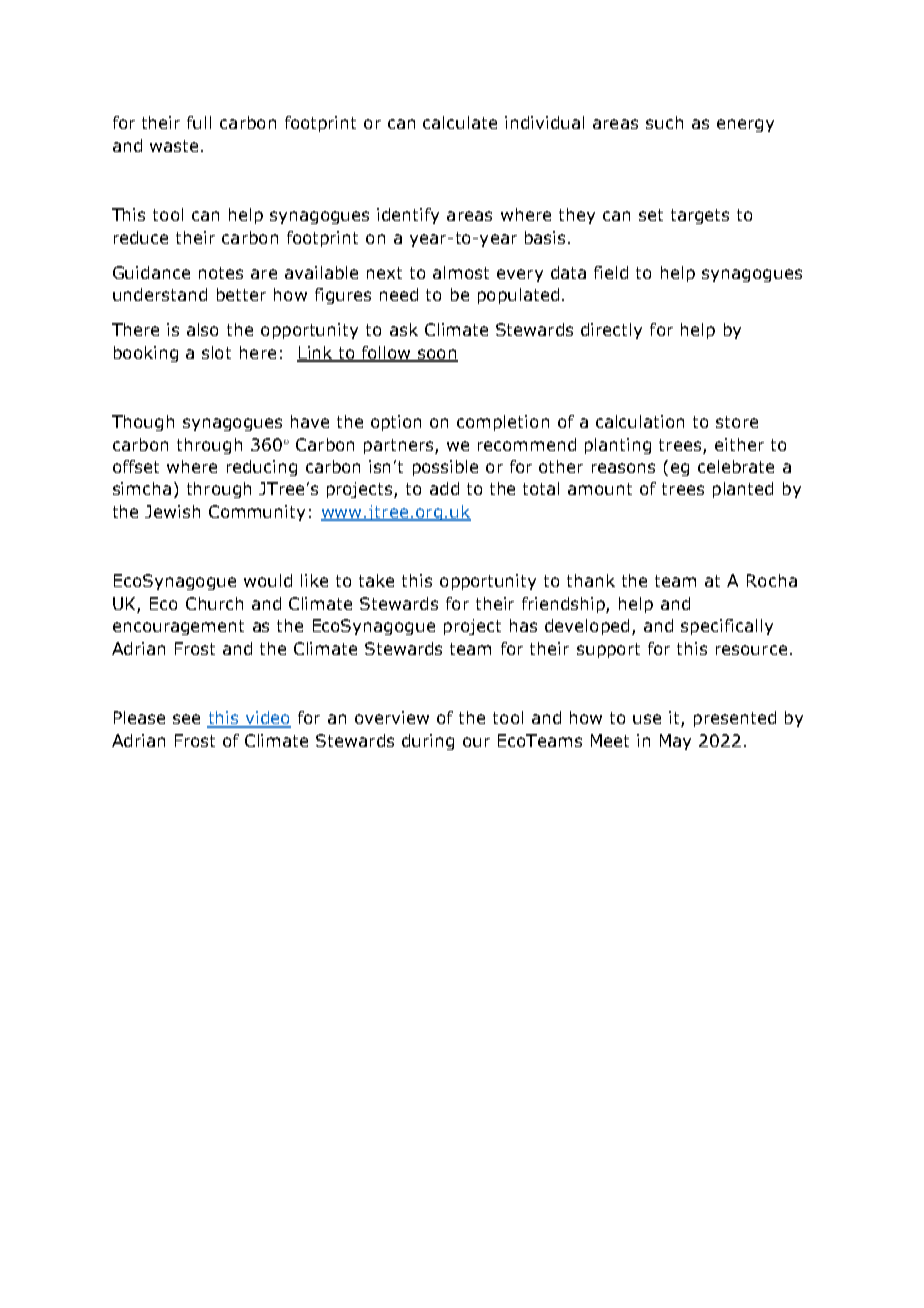 The width and height of the screenshot is (924, 1308). I want to click on field, so click(611, 272).
